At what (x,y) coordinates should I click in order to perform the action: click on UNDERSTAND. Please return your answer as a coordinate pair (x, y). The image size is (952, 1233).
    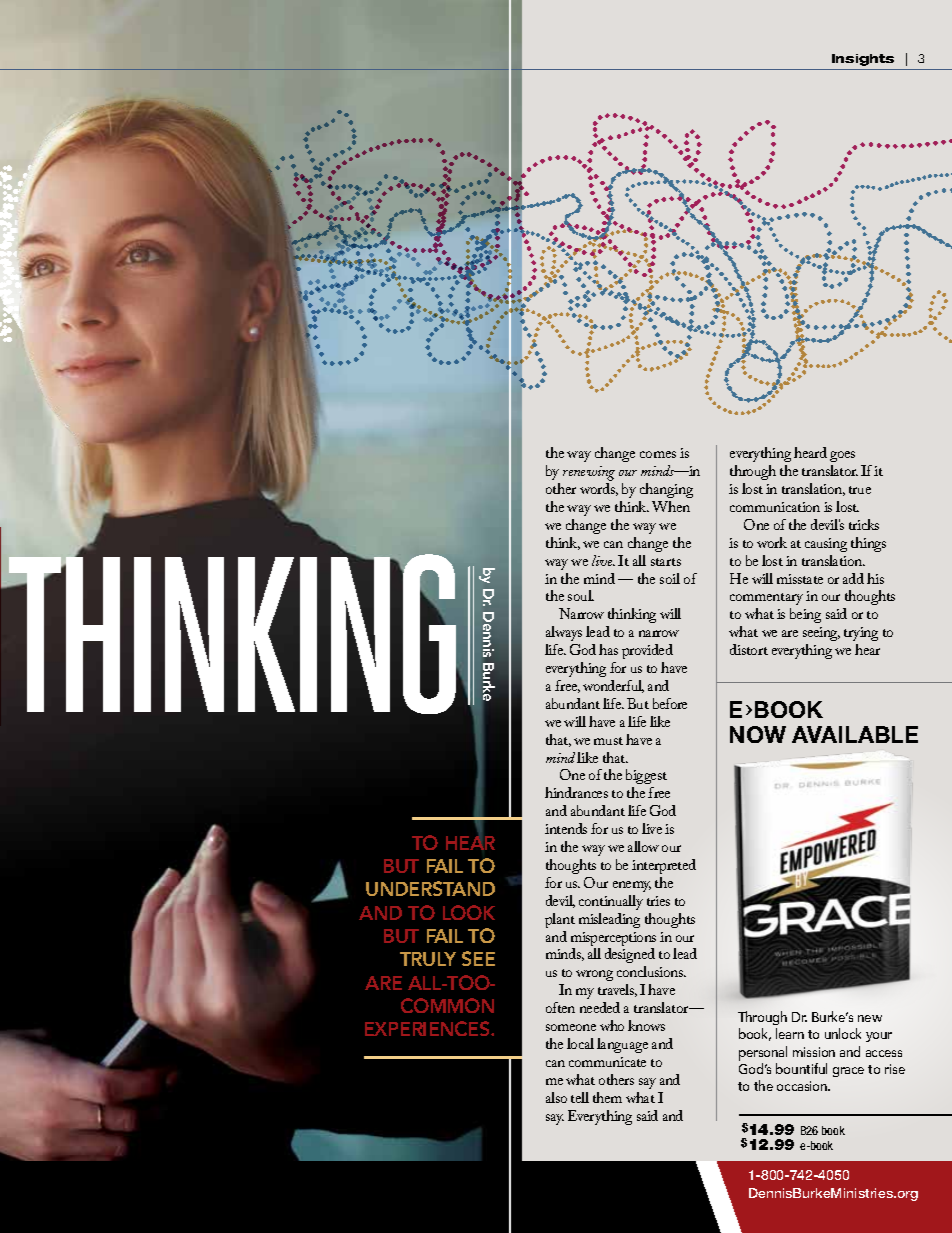
    Looking at the image, I should click on (430, 888).
